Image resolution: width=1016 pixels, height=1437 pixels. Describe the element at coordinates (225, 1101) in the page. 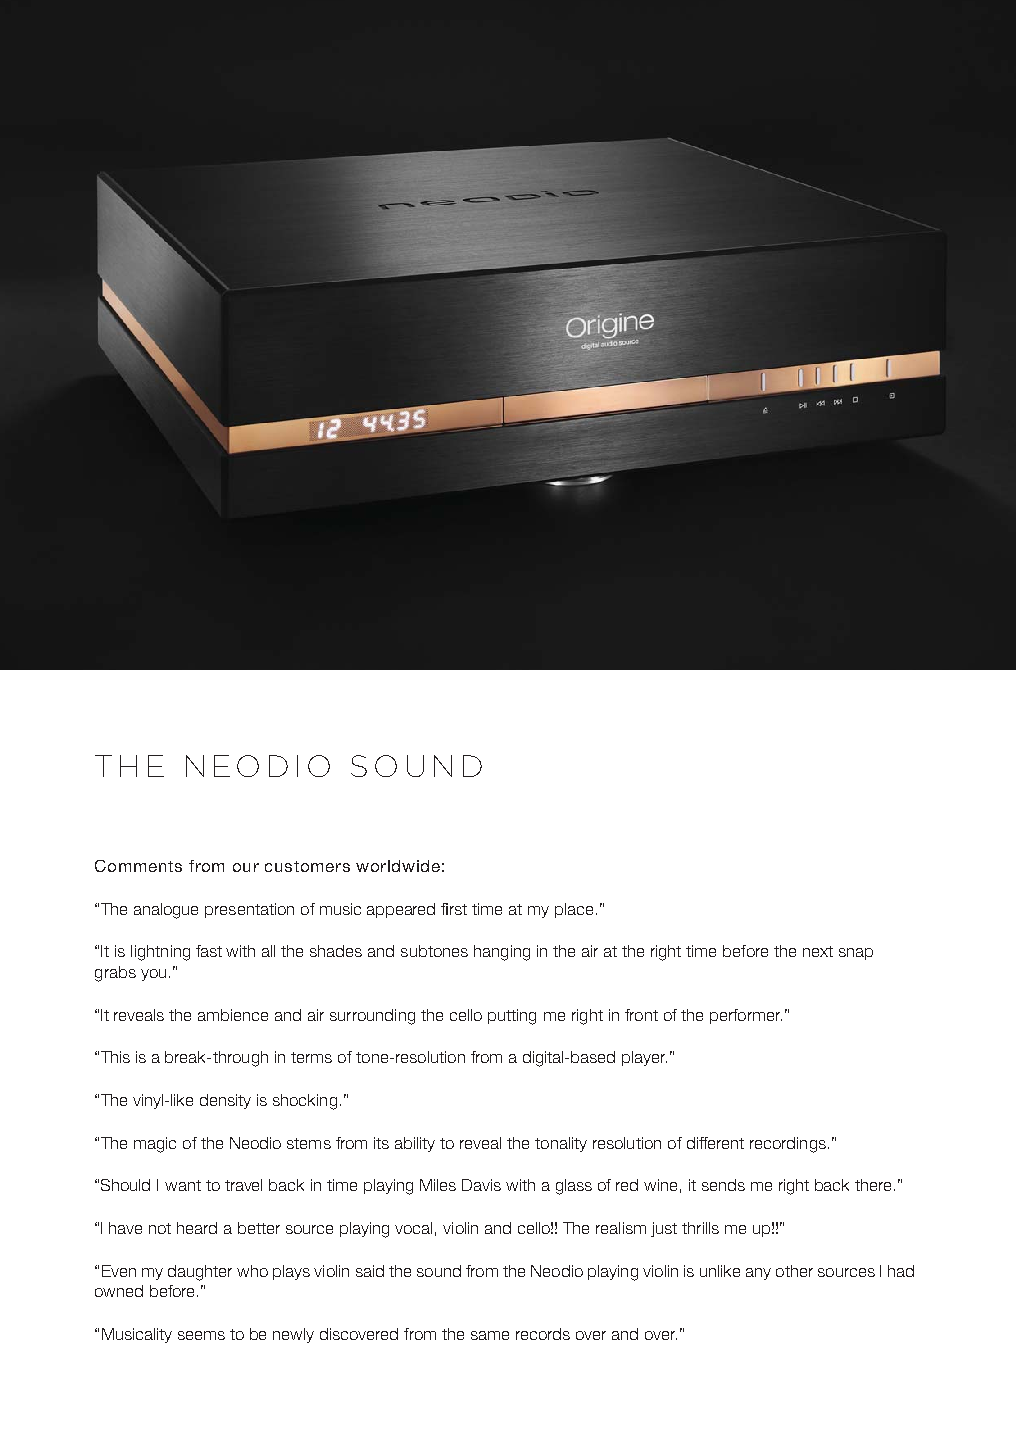

I see `density` at that location.
